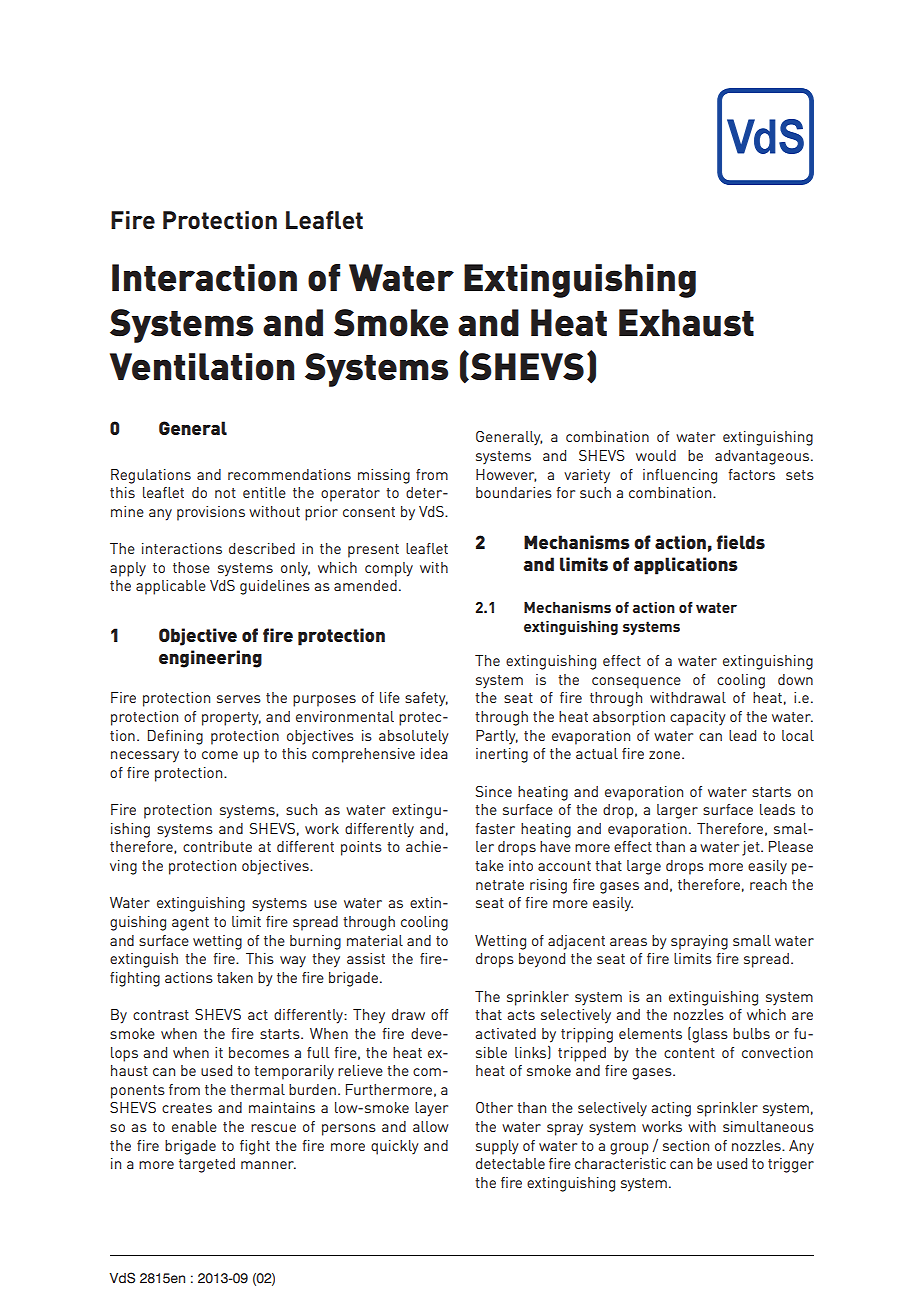  What do you see at coordinates (194, 1126) in the screenshot?
I see `enable` at bounding box center [194, 1126].
